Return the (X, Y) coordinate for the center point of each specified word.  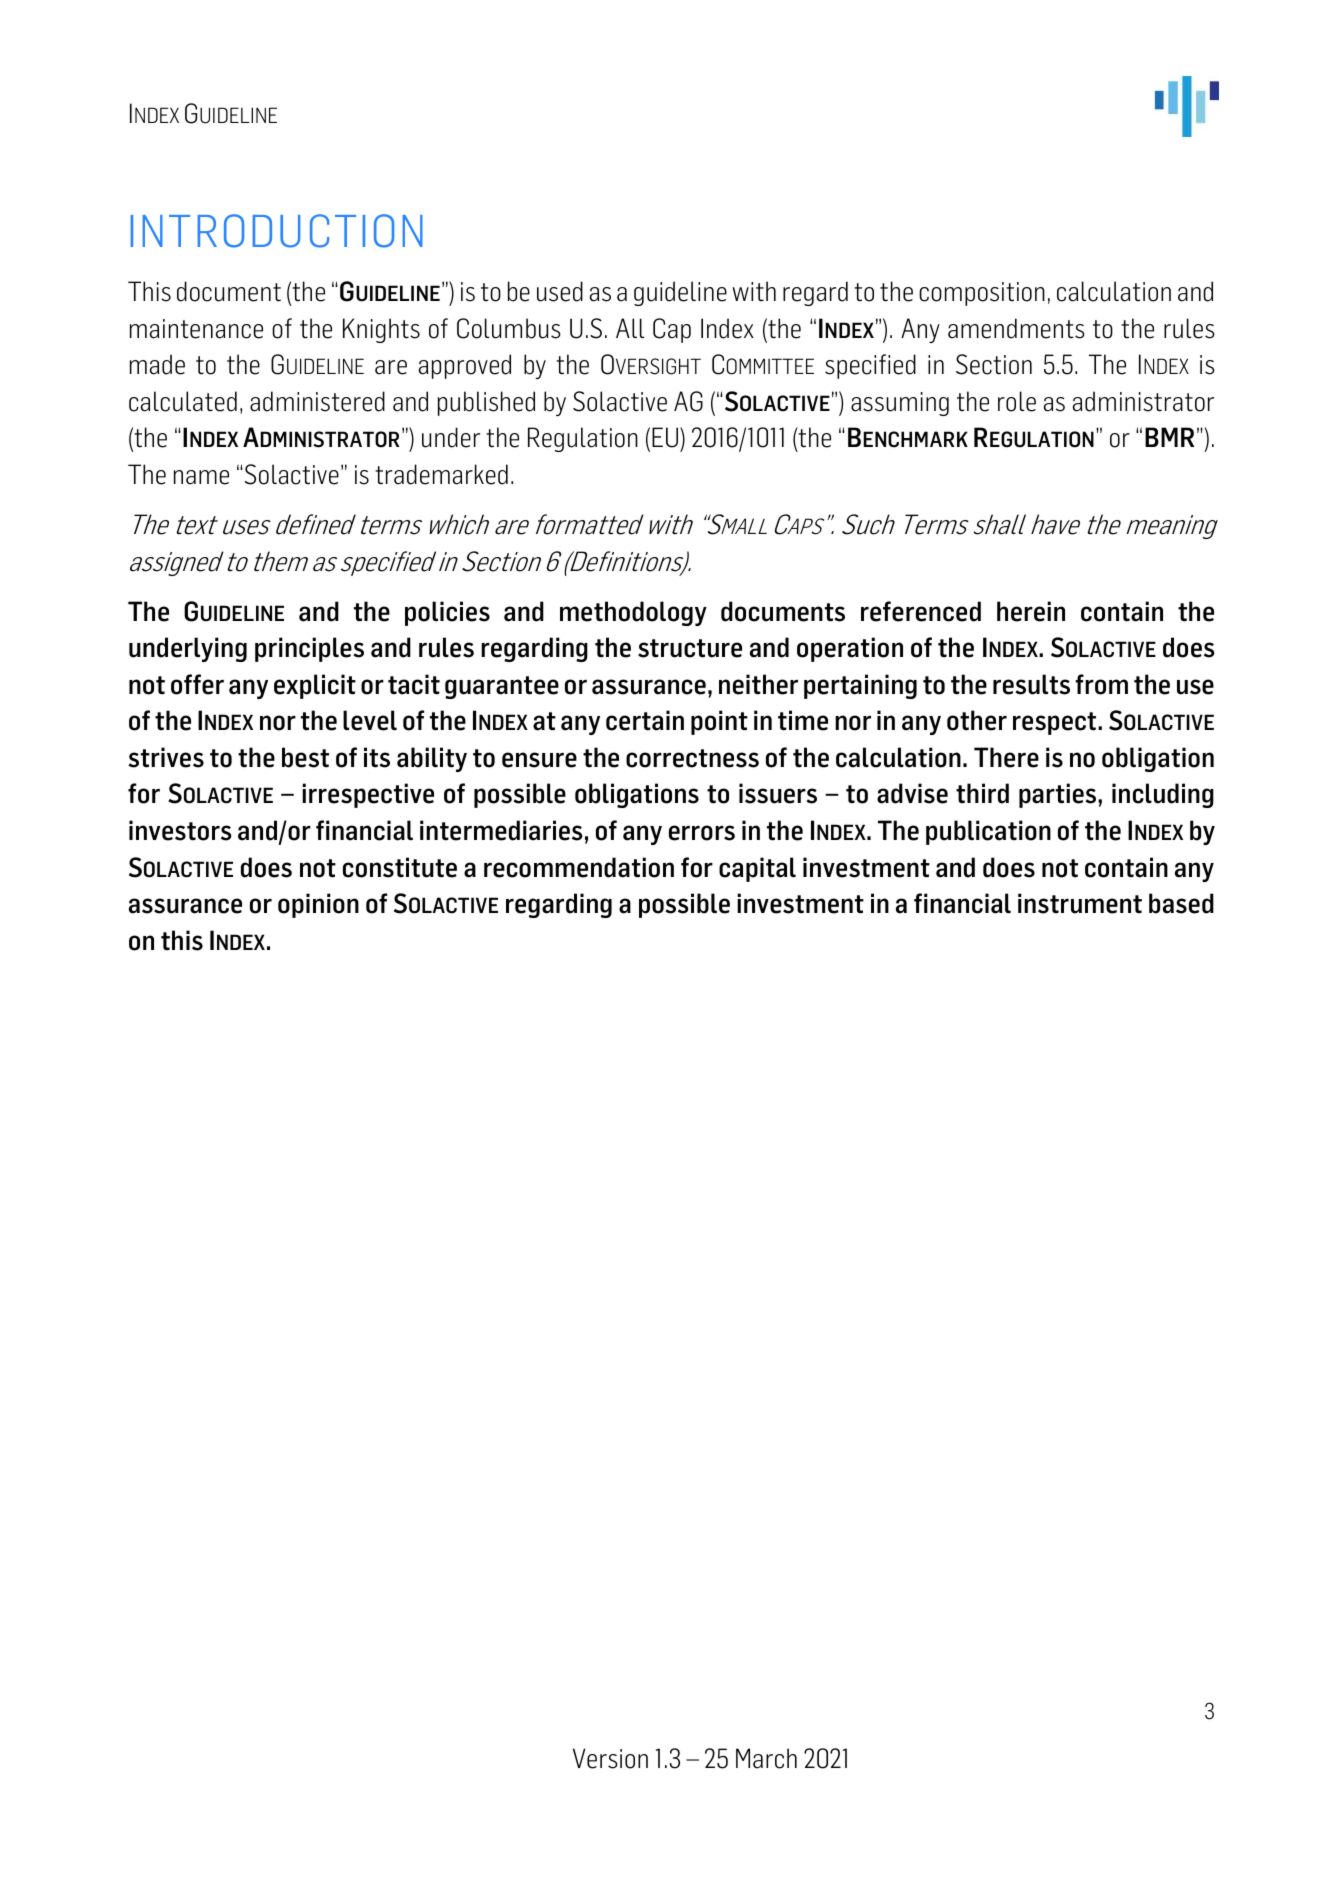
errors (702, 833)
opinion (318, 905)
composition (982, 294)
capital (757, 869)
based (1181, 903)
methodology (633, 613)
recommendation (579, 867)
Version (610, 1758)
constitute (400, 867)
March (766, 1758)
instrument (1080, 903)
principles (309, 649)
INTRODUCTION (277, 231)
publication (988, 832)
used (560, 291)
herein (1031, 611)
